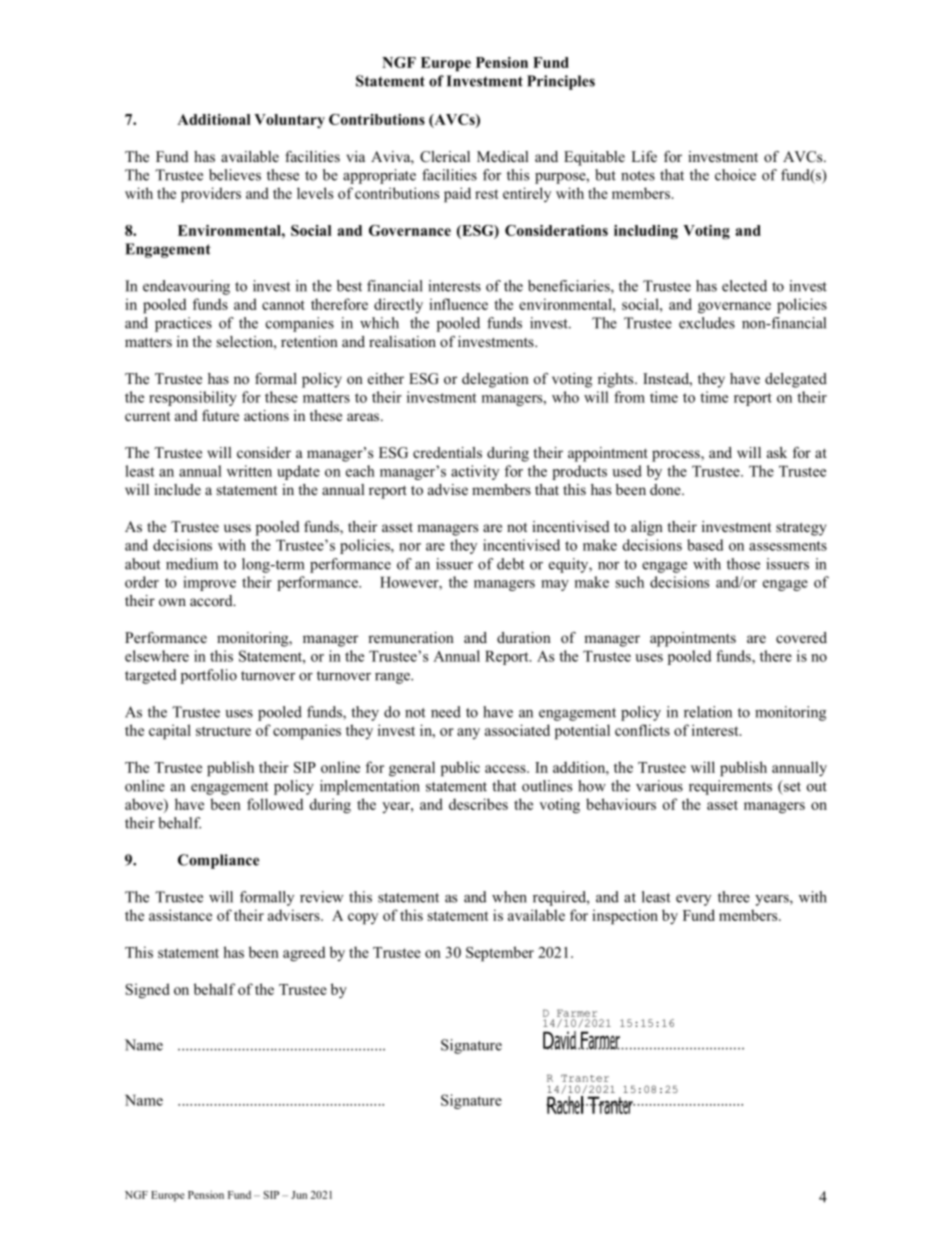 This screenshot has height=1233, width=952. What do you see at coordinates (299, 1195) in the screenshot?
I see `Jun` at bounding box center [299, 1195].
